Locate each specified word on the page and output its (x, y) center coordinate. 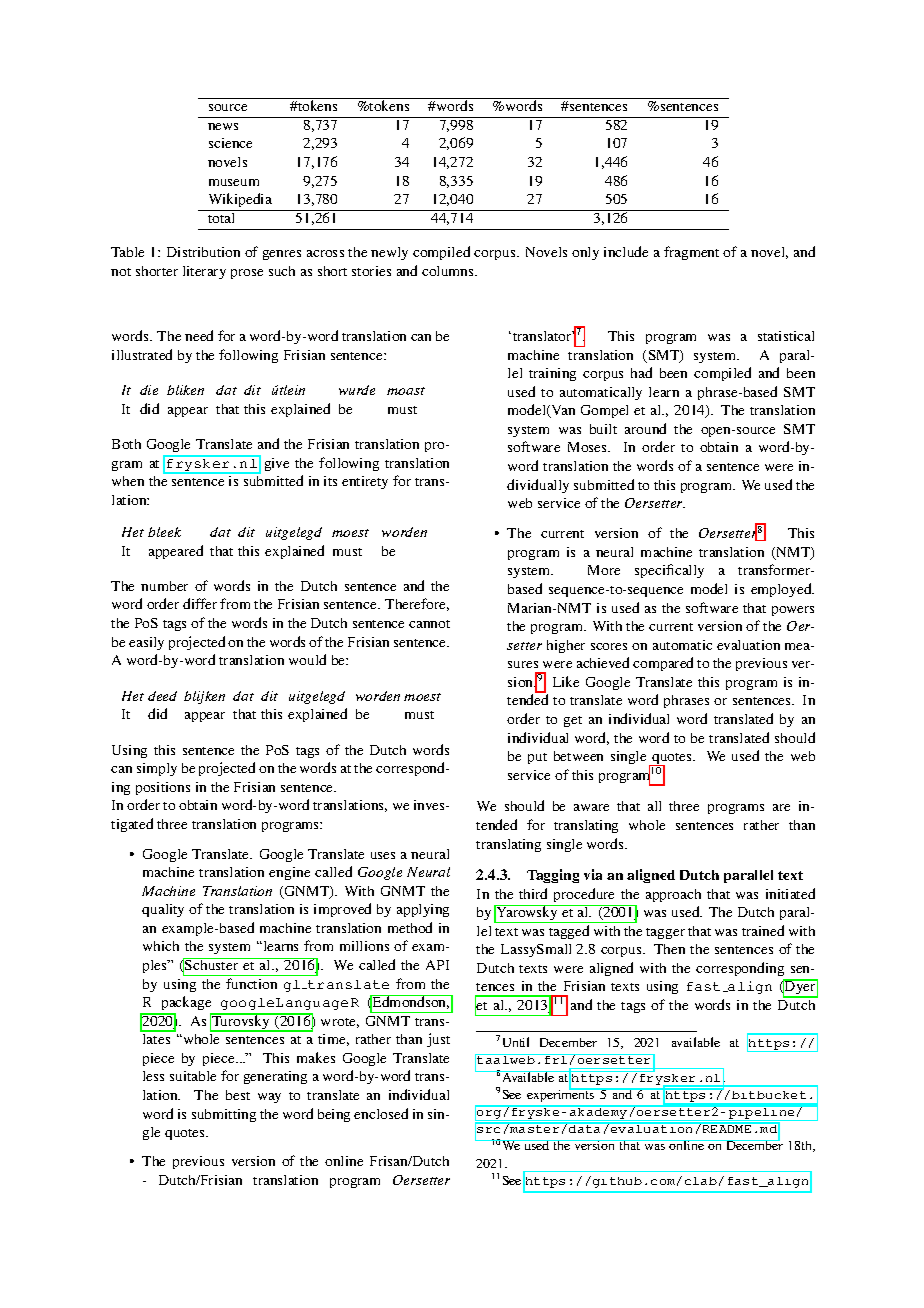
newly (389, 253)
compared (663, 664)
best (238, 1095)
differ (200, 603)
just (438, 1040)
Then (669, 949)
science (230, 143)
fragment (691, 253)
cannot (429, 624)
